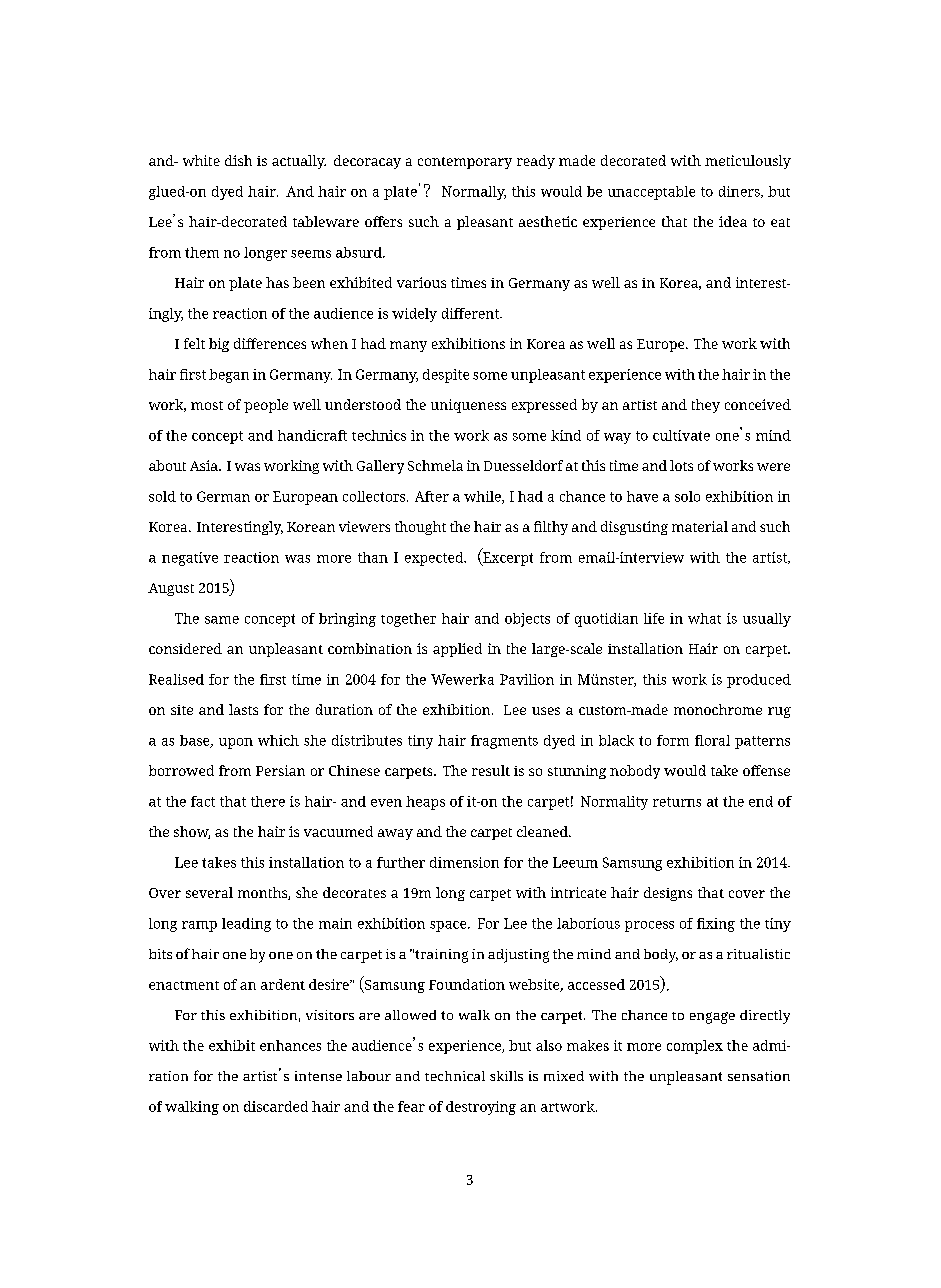 The width and height of the image is (941, 1288). What do you see at coordinates (687, 496) in the image?
I see `solo` at bounding box center [687, 496].
